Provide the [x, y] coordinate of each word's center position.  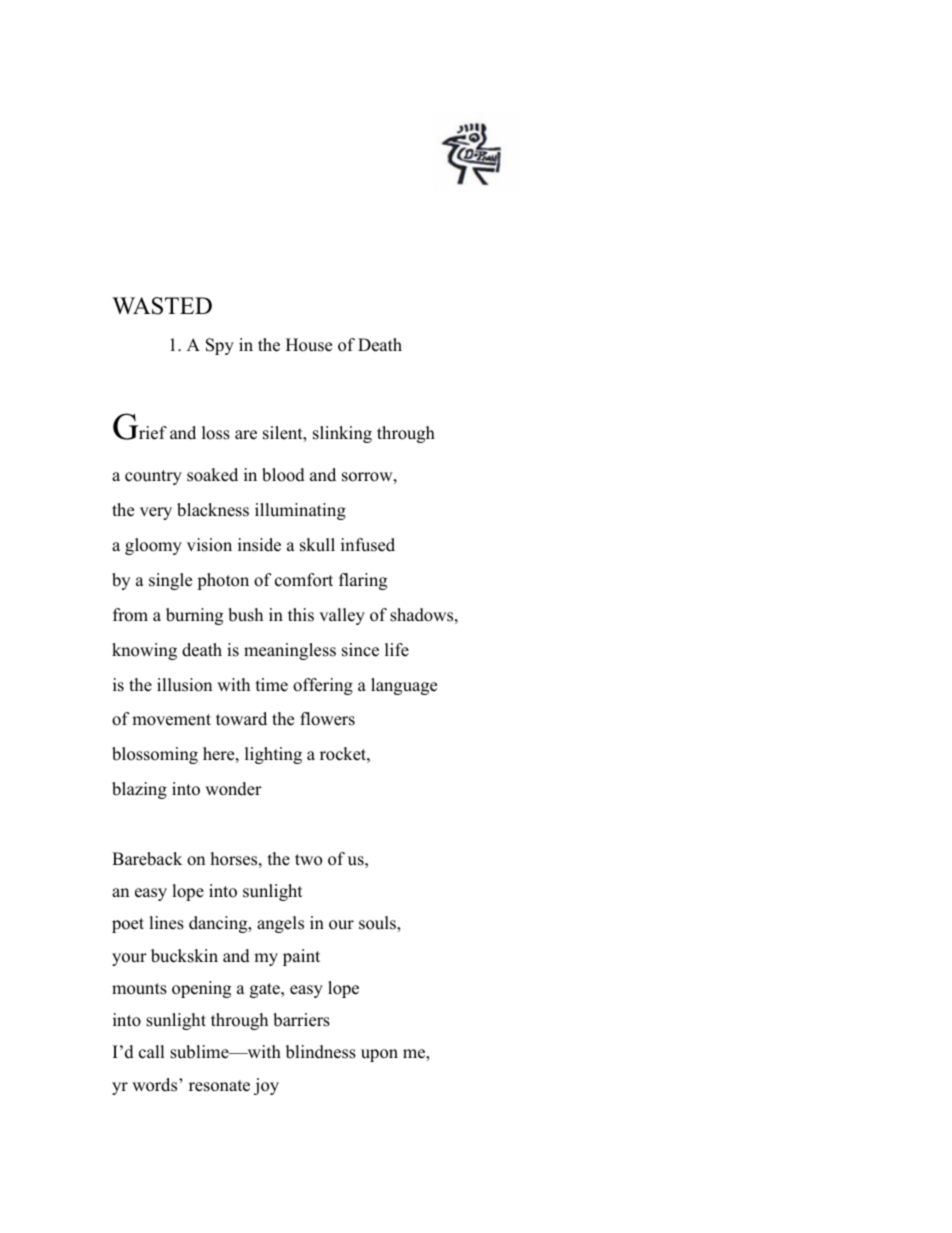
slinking [342, 434]
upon [379, 1055]
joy [266, 1086]
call [152, 1052]
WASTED [162, 306]
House [309, 345]
